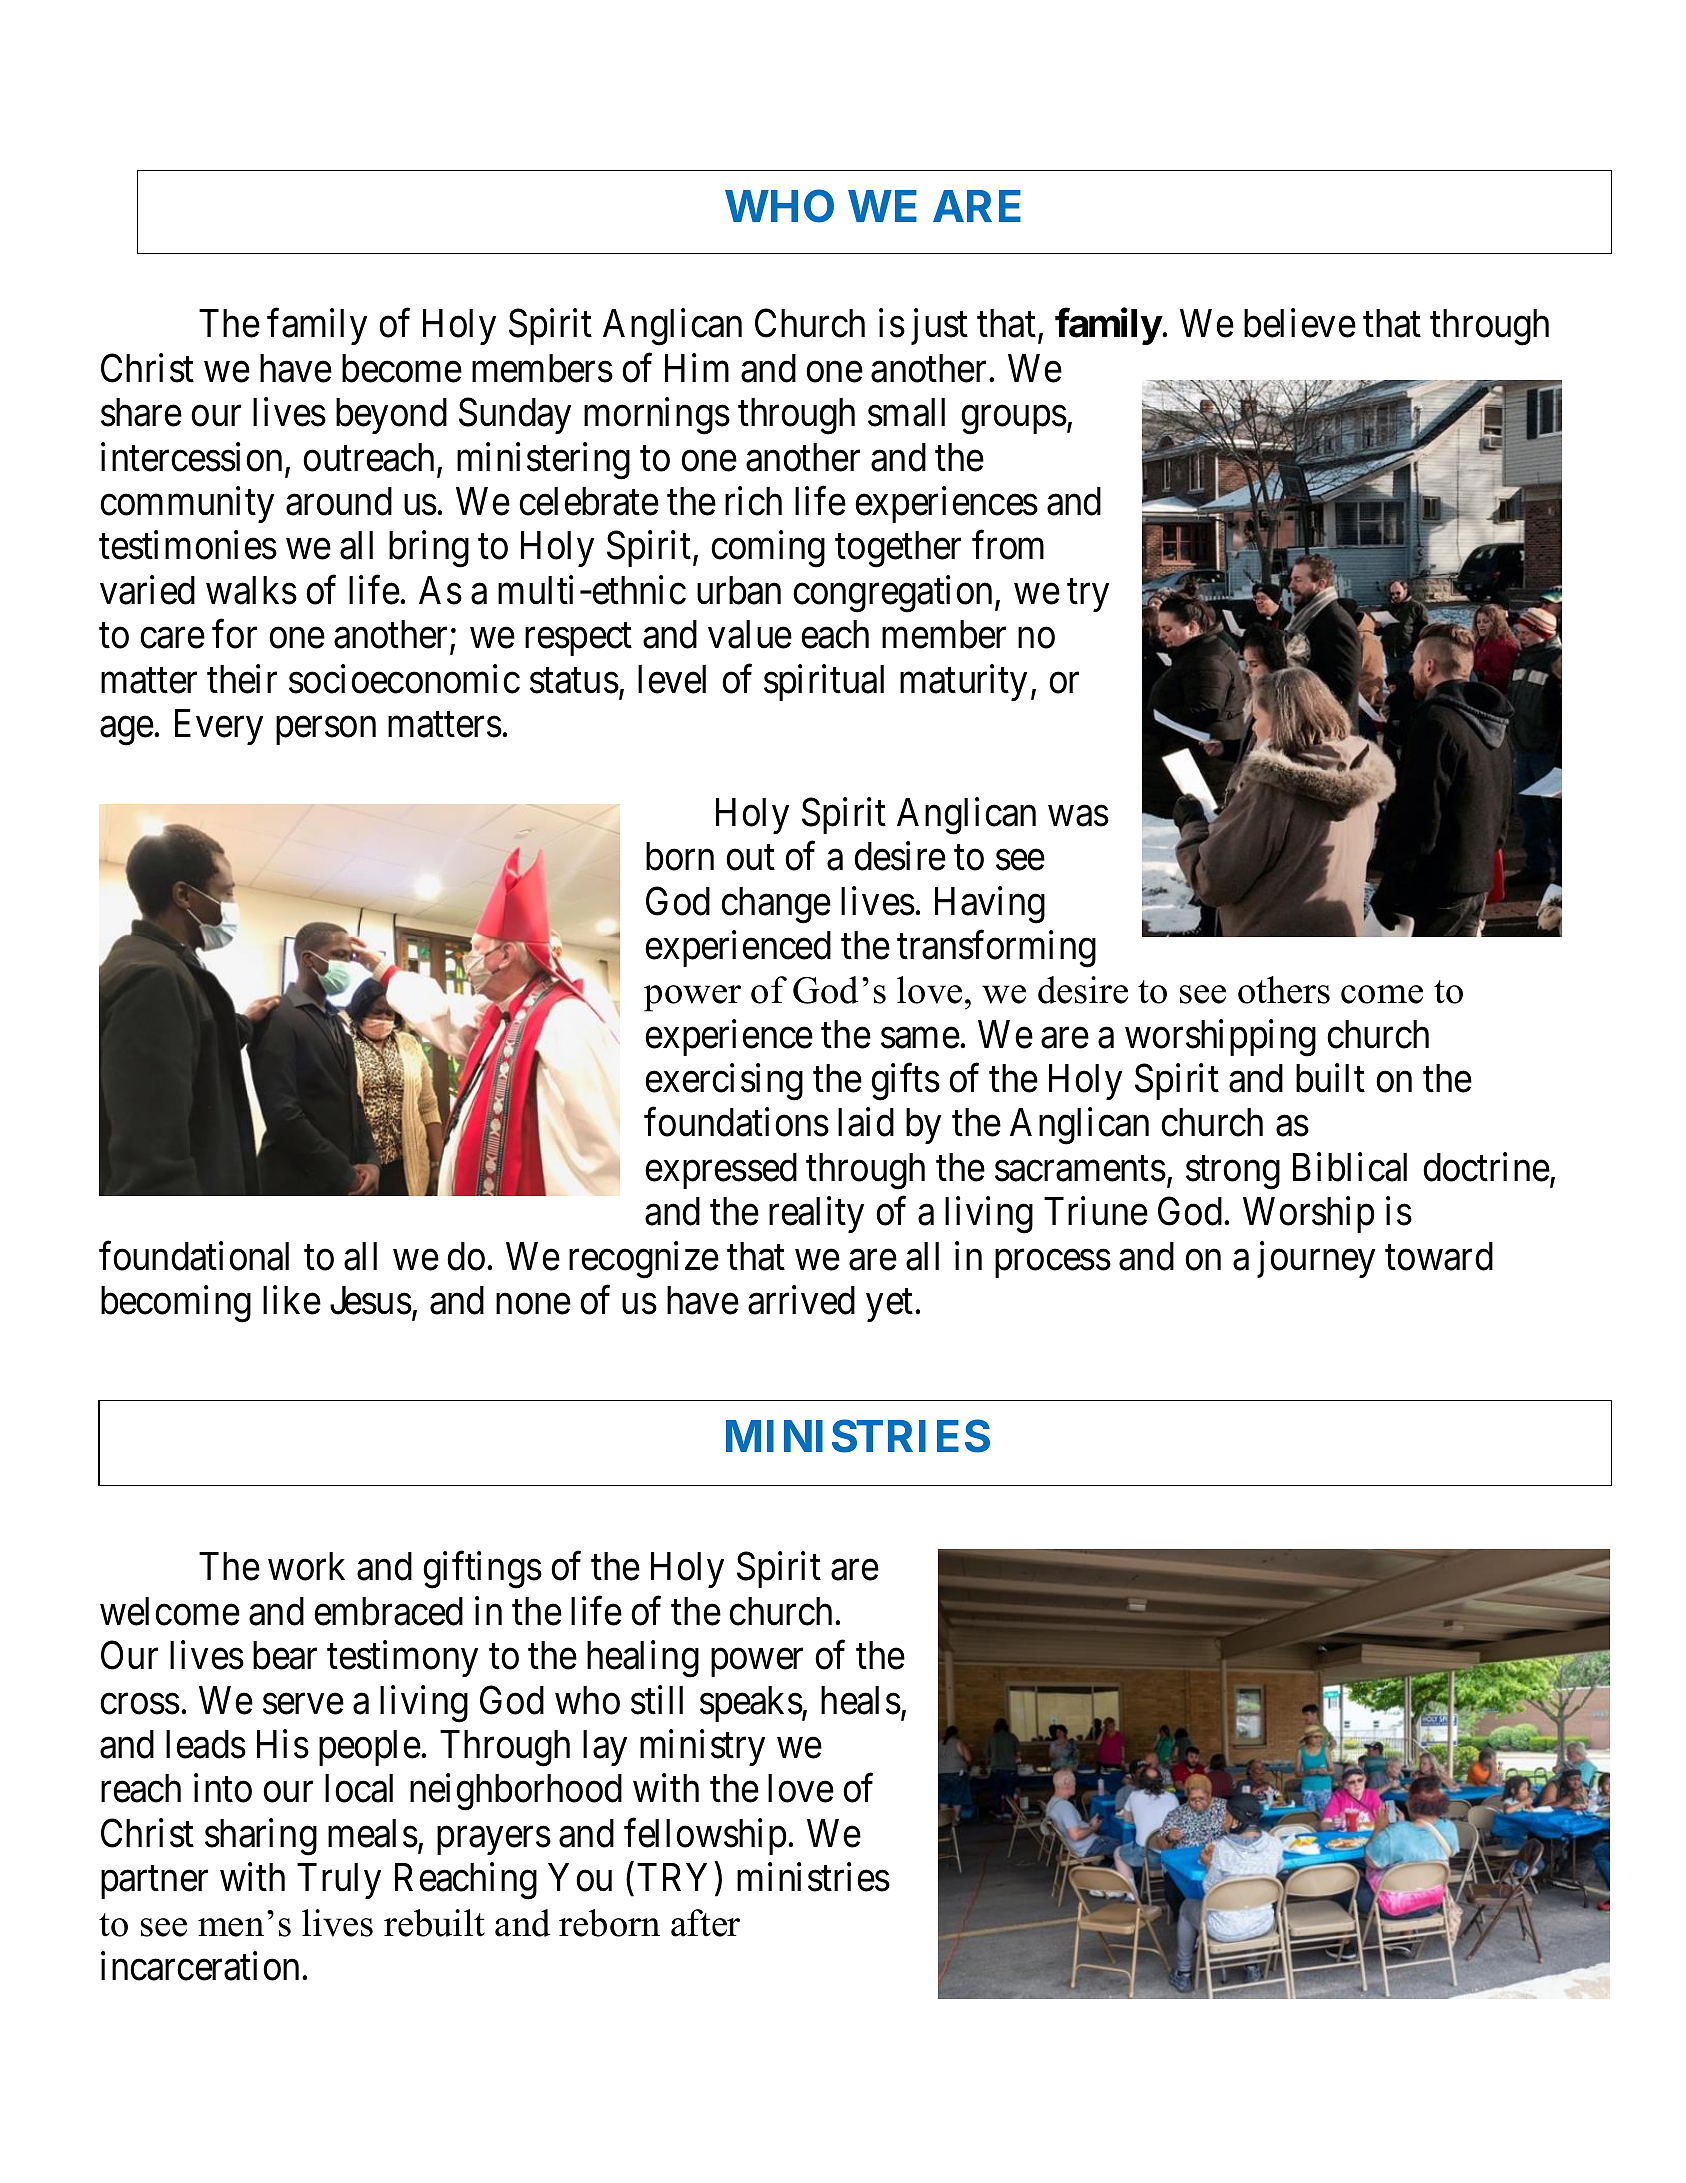  Describe the element at coordinates (339, 1881) in the image. I see `Truly` at that location.
